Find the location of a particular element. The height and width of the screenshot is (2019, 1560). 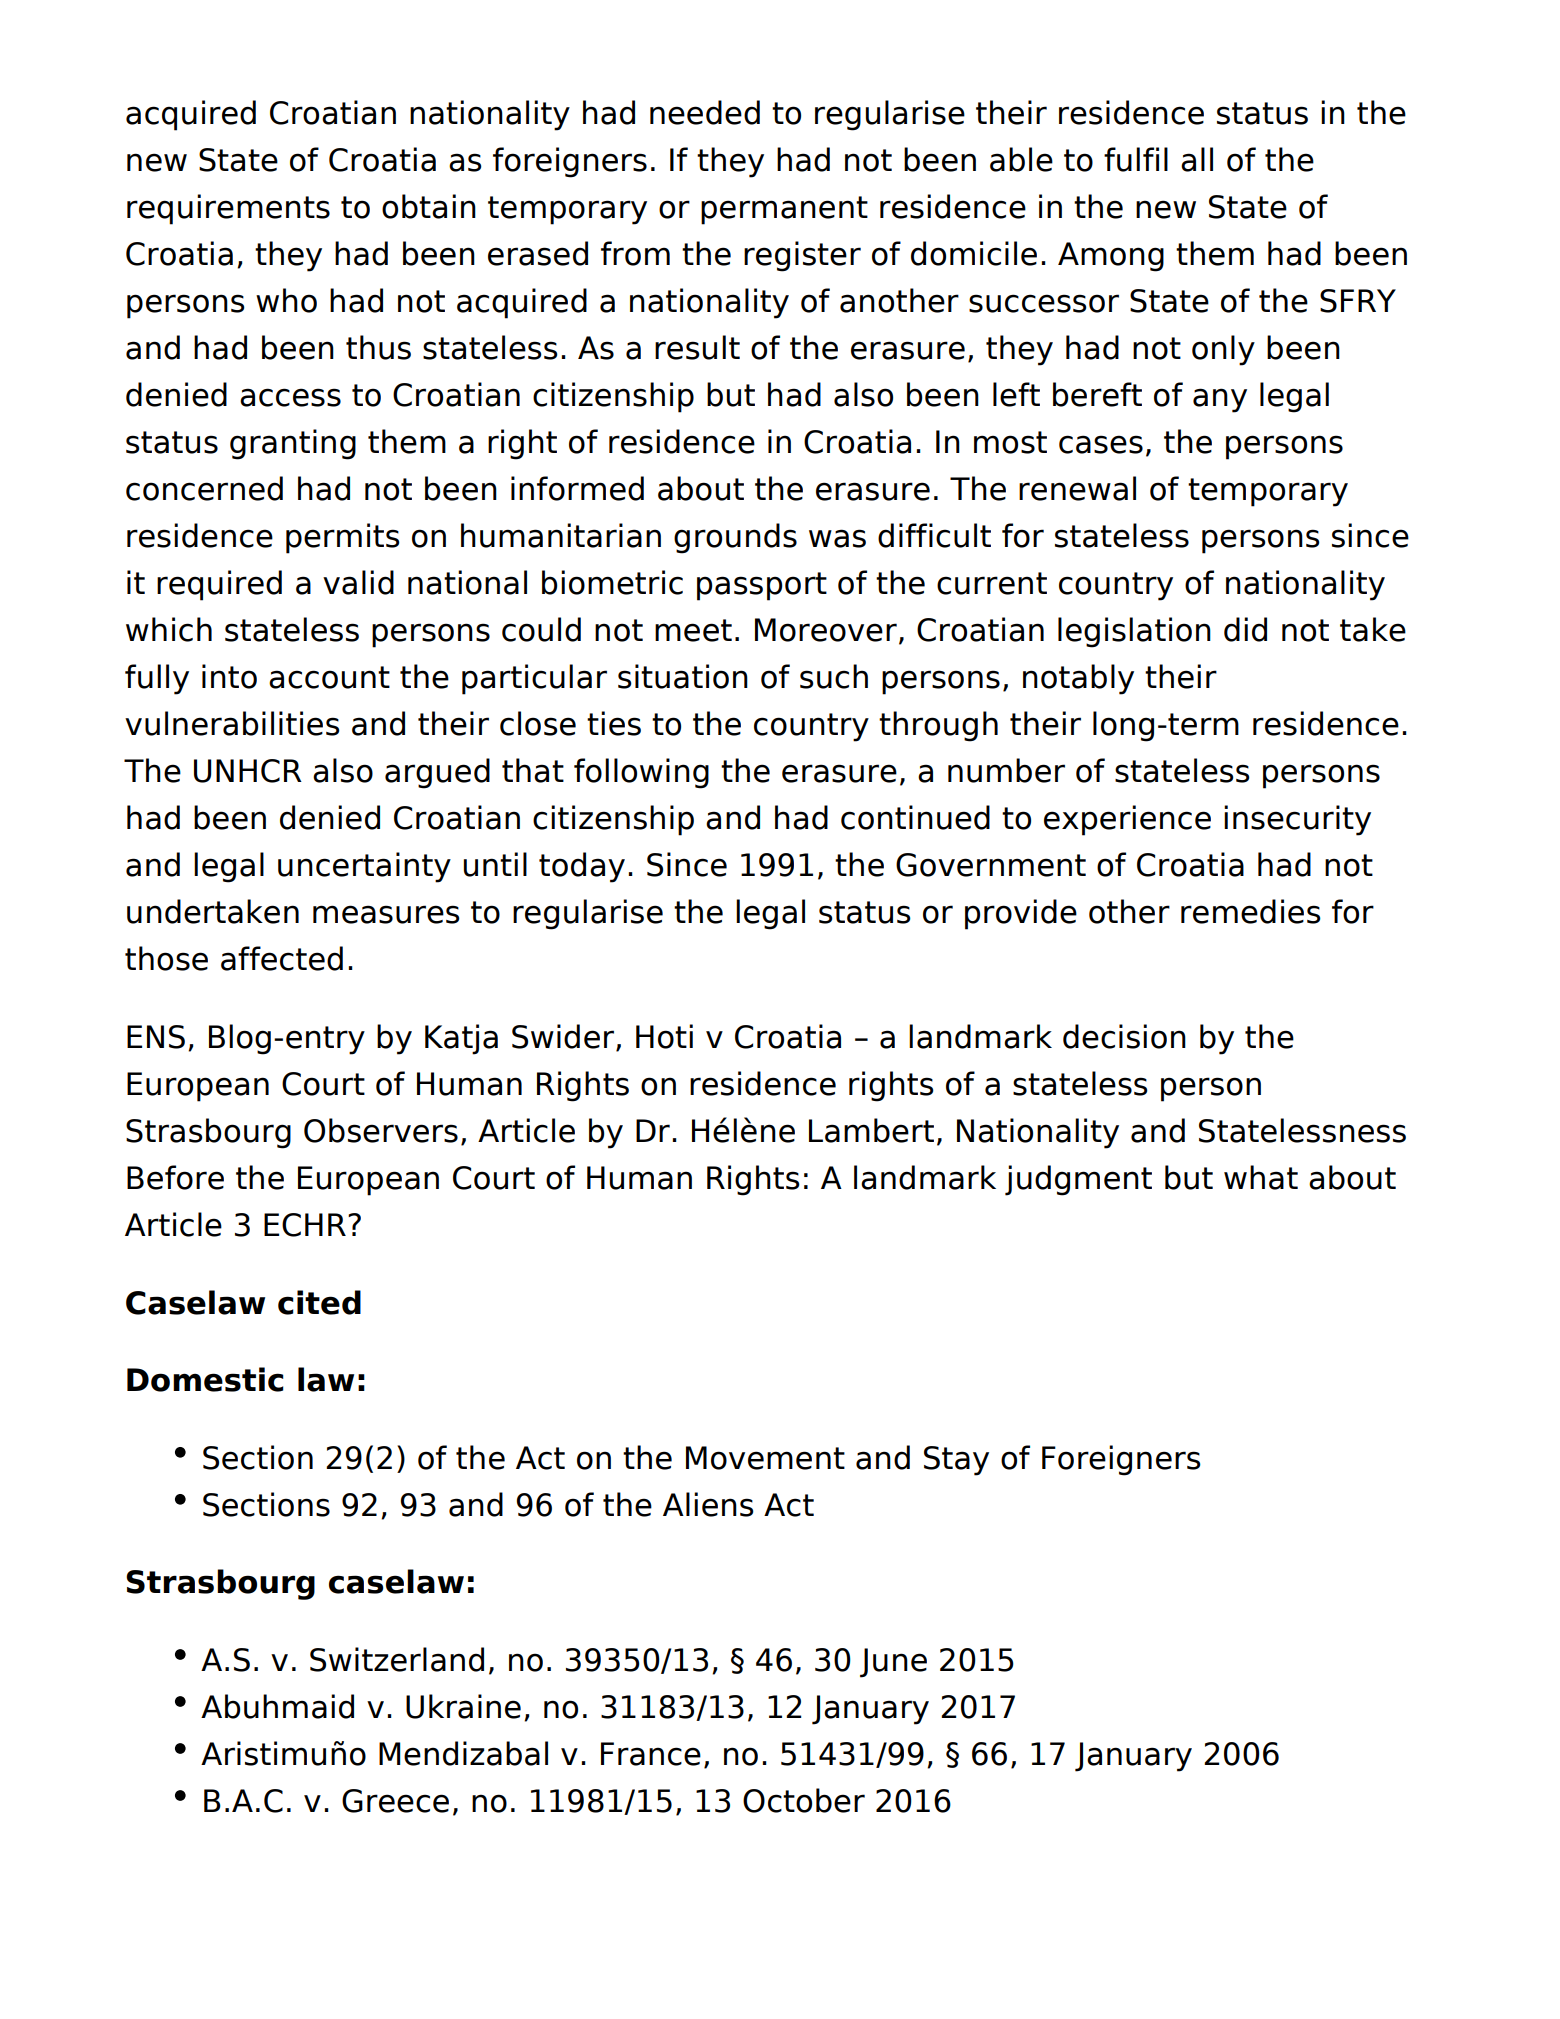

fulfil is located at coordinates (1136, 159).
